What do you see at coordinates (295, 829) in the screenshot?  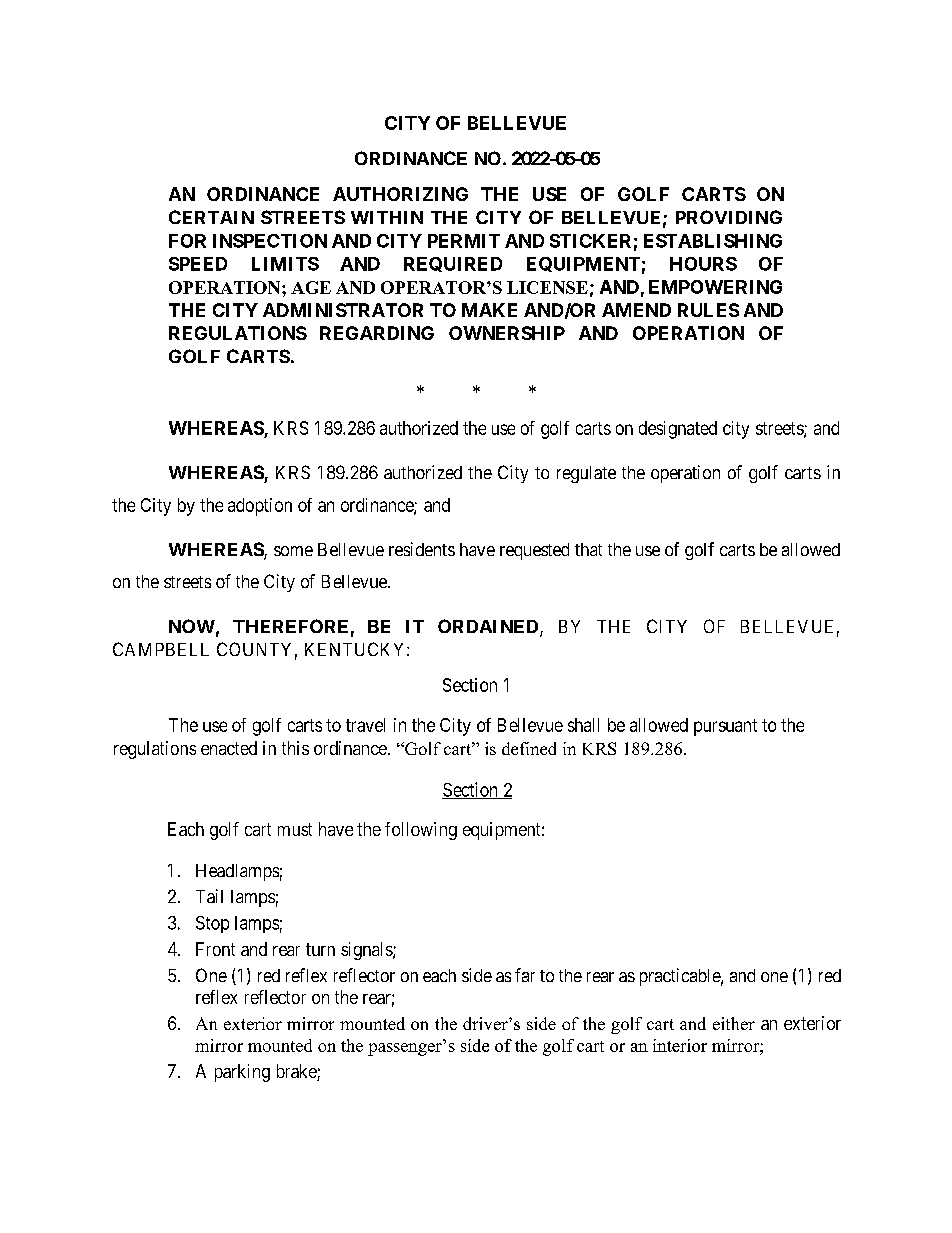 I see `must` at bounding box center [295, 829].
